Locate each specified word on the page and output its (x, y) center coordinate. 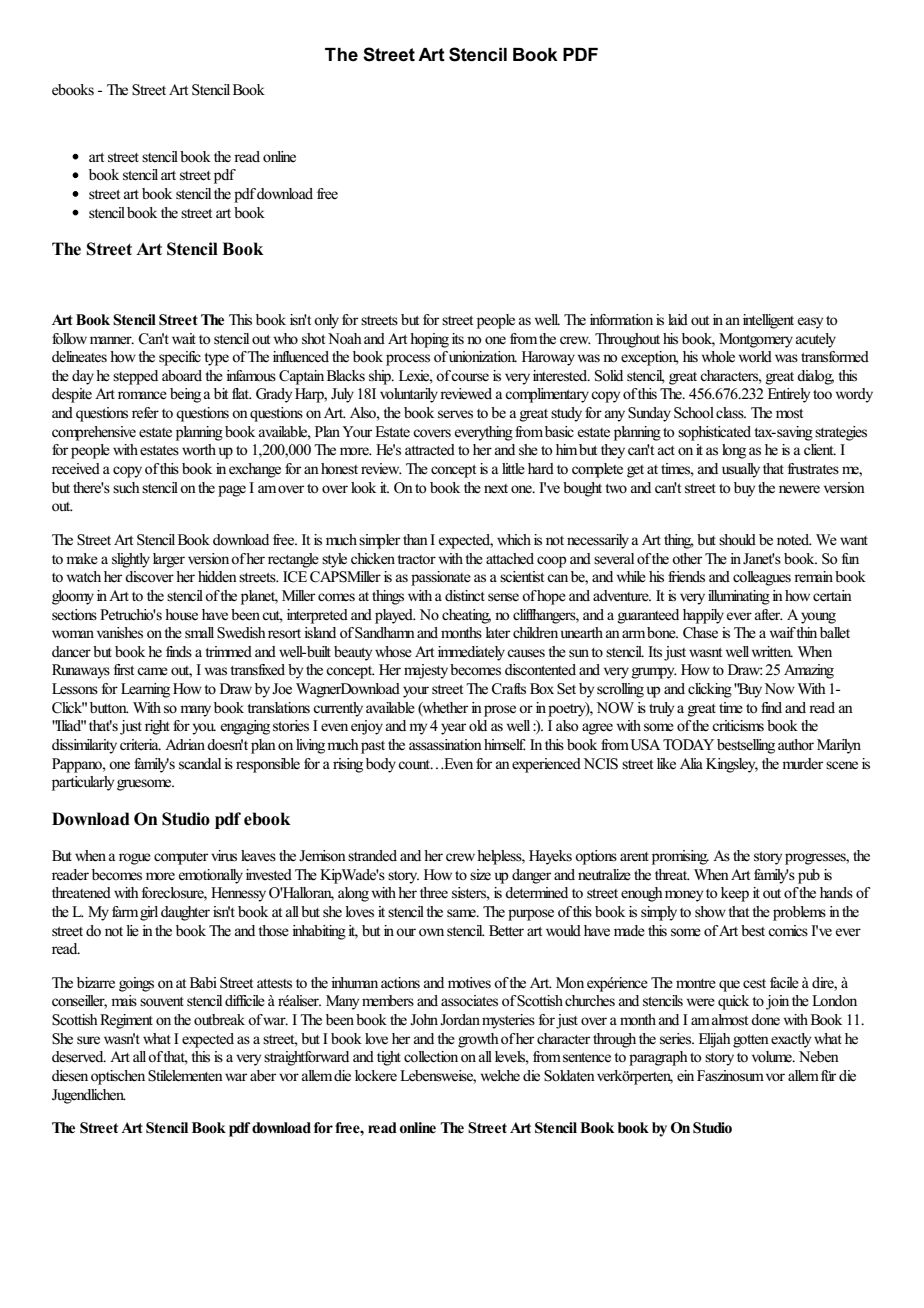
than (415, 539)
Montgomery (756, 340)
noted (794, 539)
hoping (429, 340)
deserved (79, 1057)
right (157, 727)
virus (224, 856)
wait (184, 338)
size (480, 875)
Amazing (809, 671)
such (126, 487)
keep (735, 894)
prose (500, 711)
